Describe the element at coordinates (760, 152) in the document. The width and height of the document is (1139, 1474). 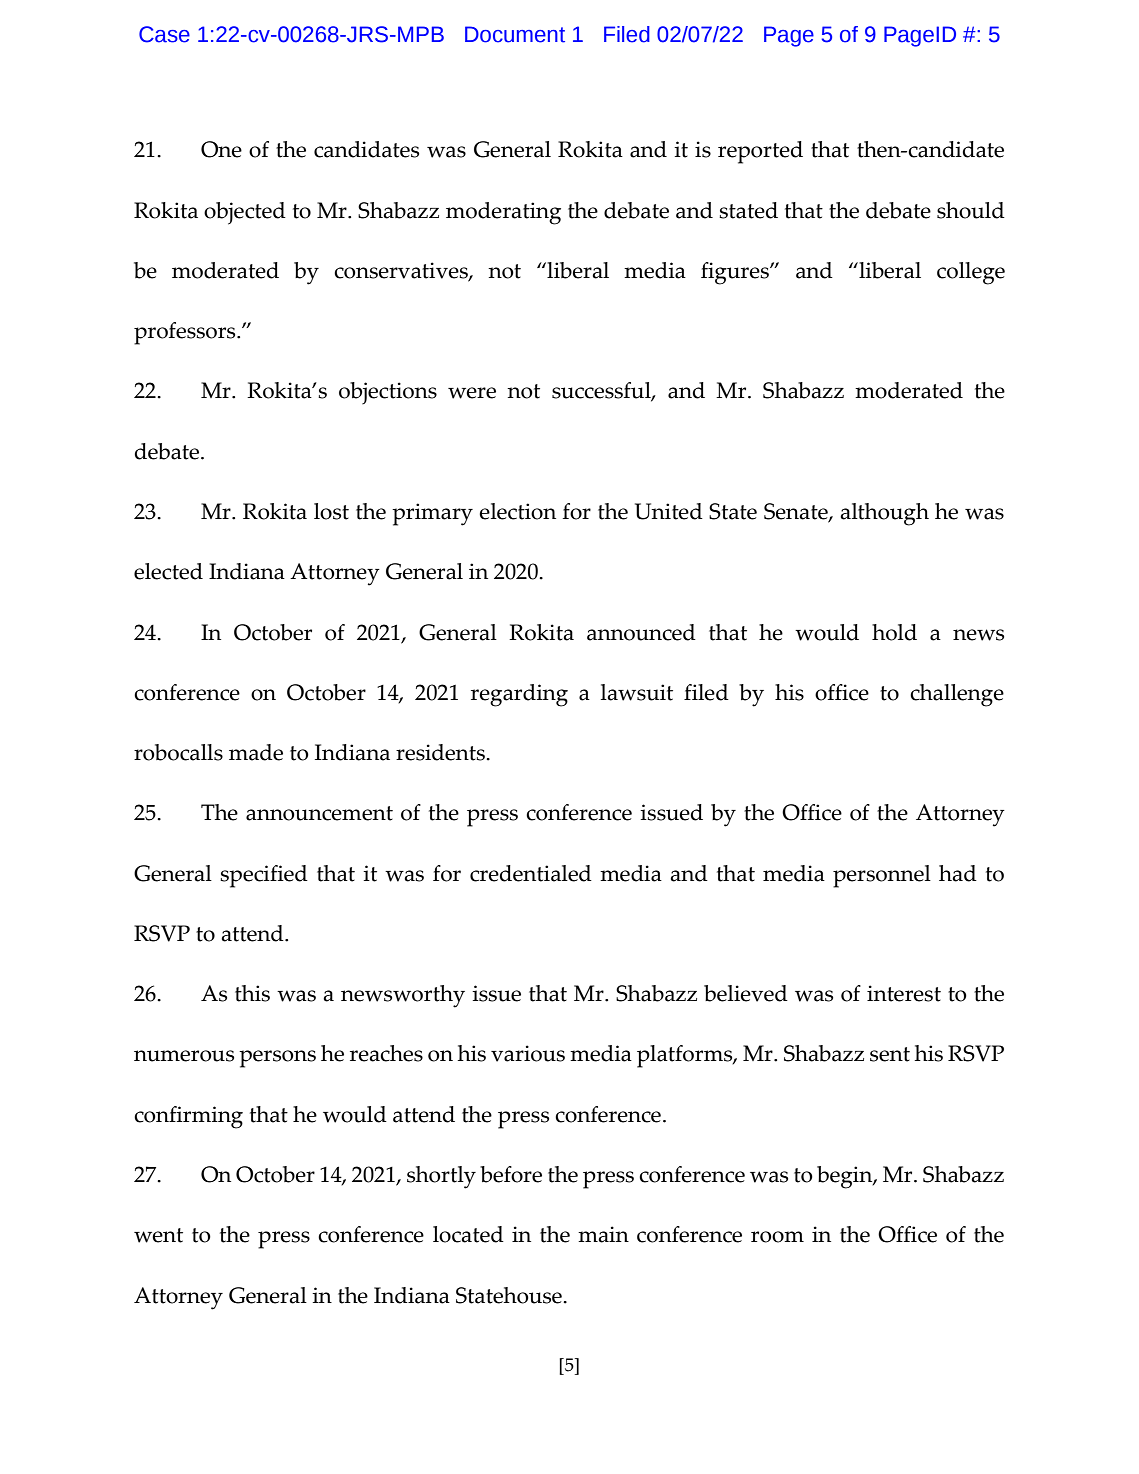
I see `reported` at that location.
